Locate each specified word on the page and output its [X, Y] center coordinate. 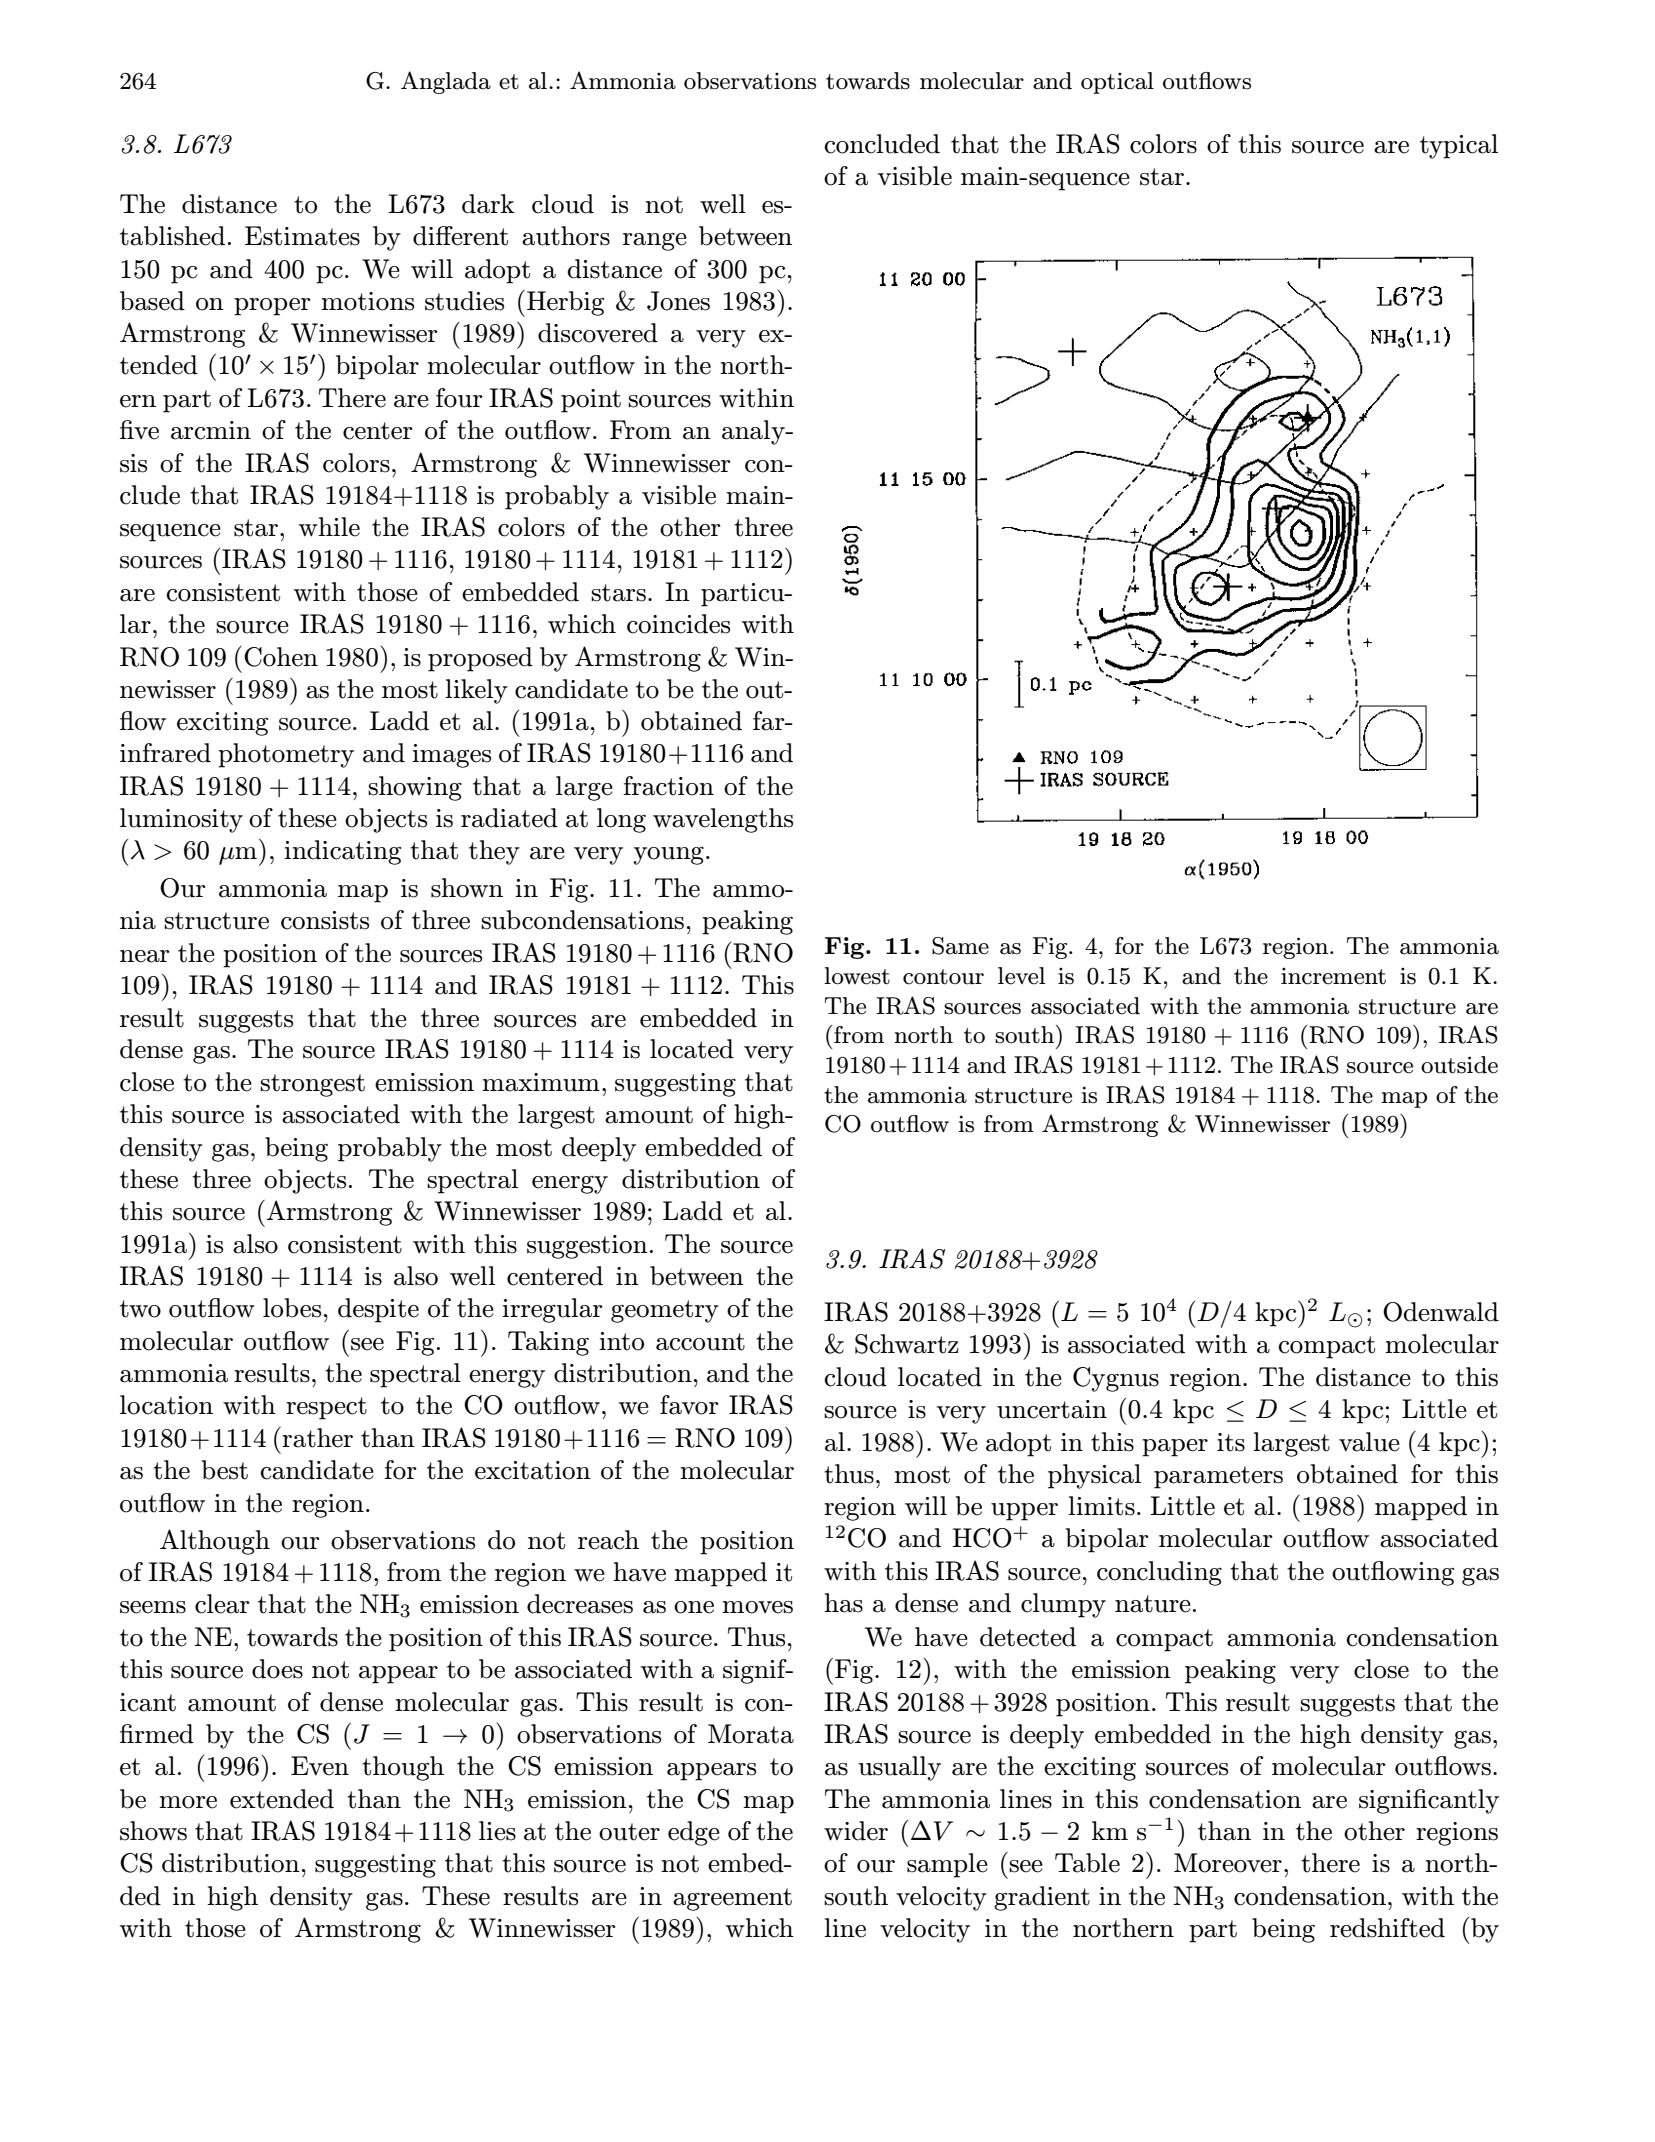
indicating [342, 852]
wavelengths [723, 820]
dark [488, 204]
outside [1459, 1065]
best [225, 1470]
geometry [665, 1311]
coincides [678, 624]
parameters [1218, 1477]
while [329, 527]
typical [1459, 146]
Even [320, 1766]
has [843, 1603]
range [655, 242]
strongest [312, 1085]
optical [1117, 83]
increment [1333, 976]
